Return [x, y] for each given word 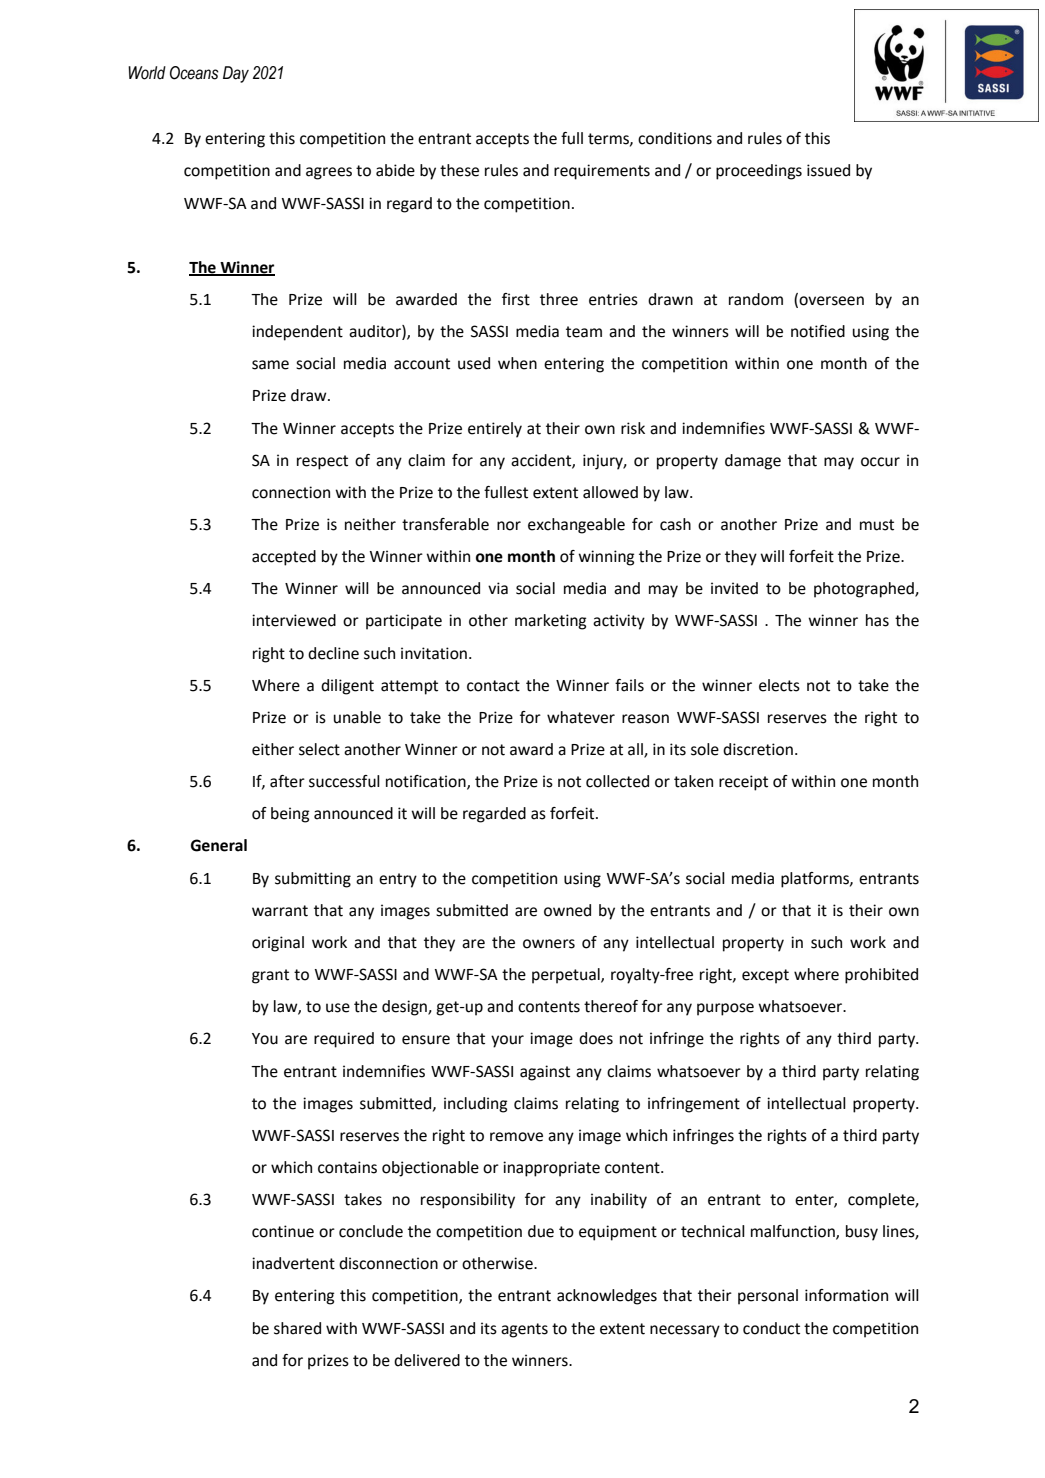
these [459, 170]
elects [779, 685]
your [507, 1041]
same [270, 365]
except [765, 976]
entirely [495, 430]
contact [493, 686]
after [287, 781]
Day [236, 74]
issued [828, 170]
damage [753, 462]
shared [297, 1328]
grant [270, 976]
